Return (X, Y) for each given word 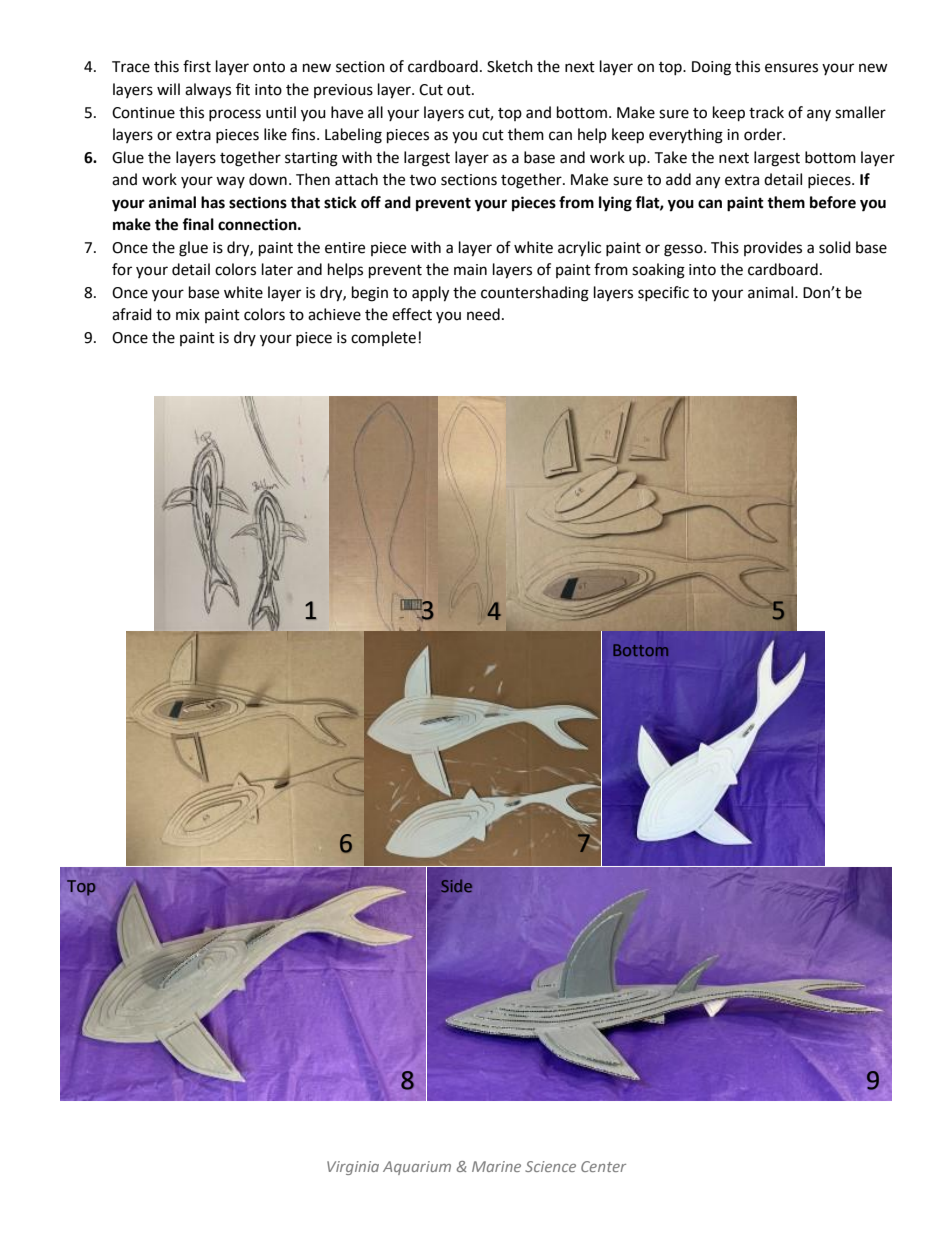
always (208, 90)
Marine (496, 1166)
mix (188, 314)
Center (603, 1166)
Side (456, 885)
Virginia (353, 1168)
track (766, 112)
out (460, 90)
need (483, 314)
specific (663, 293)
